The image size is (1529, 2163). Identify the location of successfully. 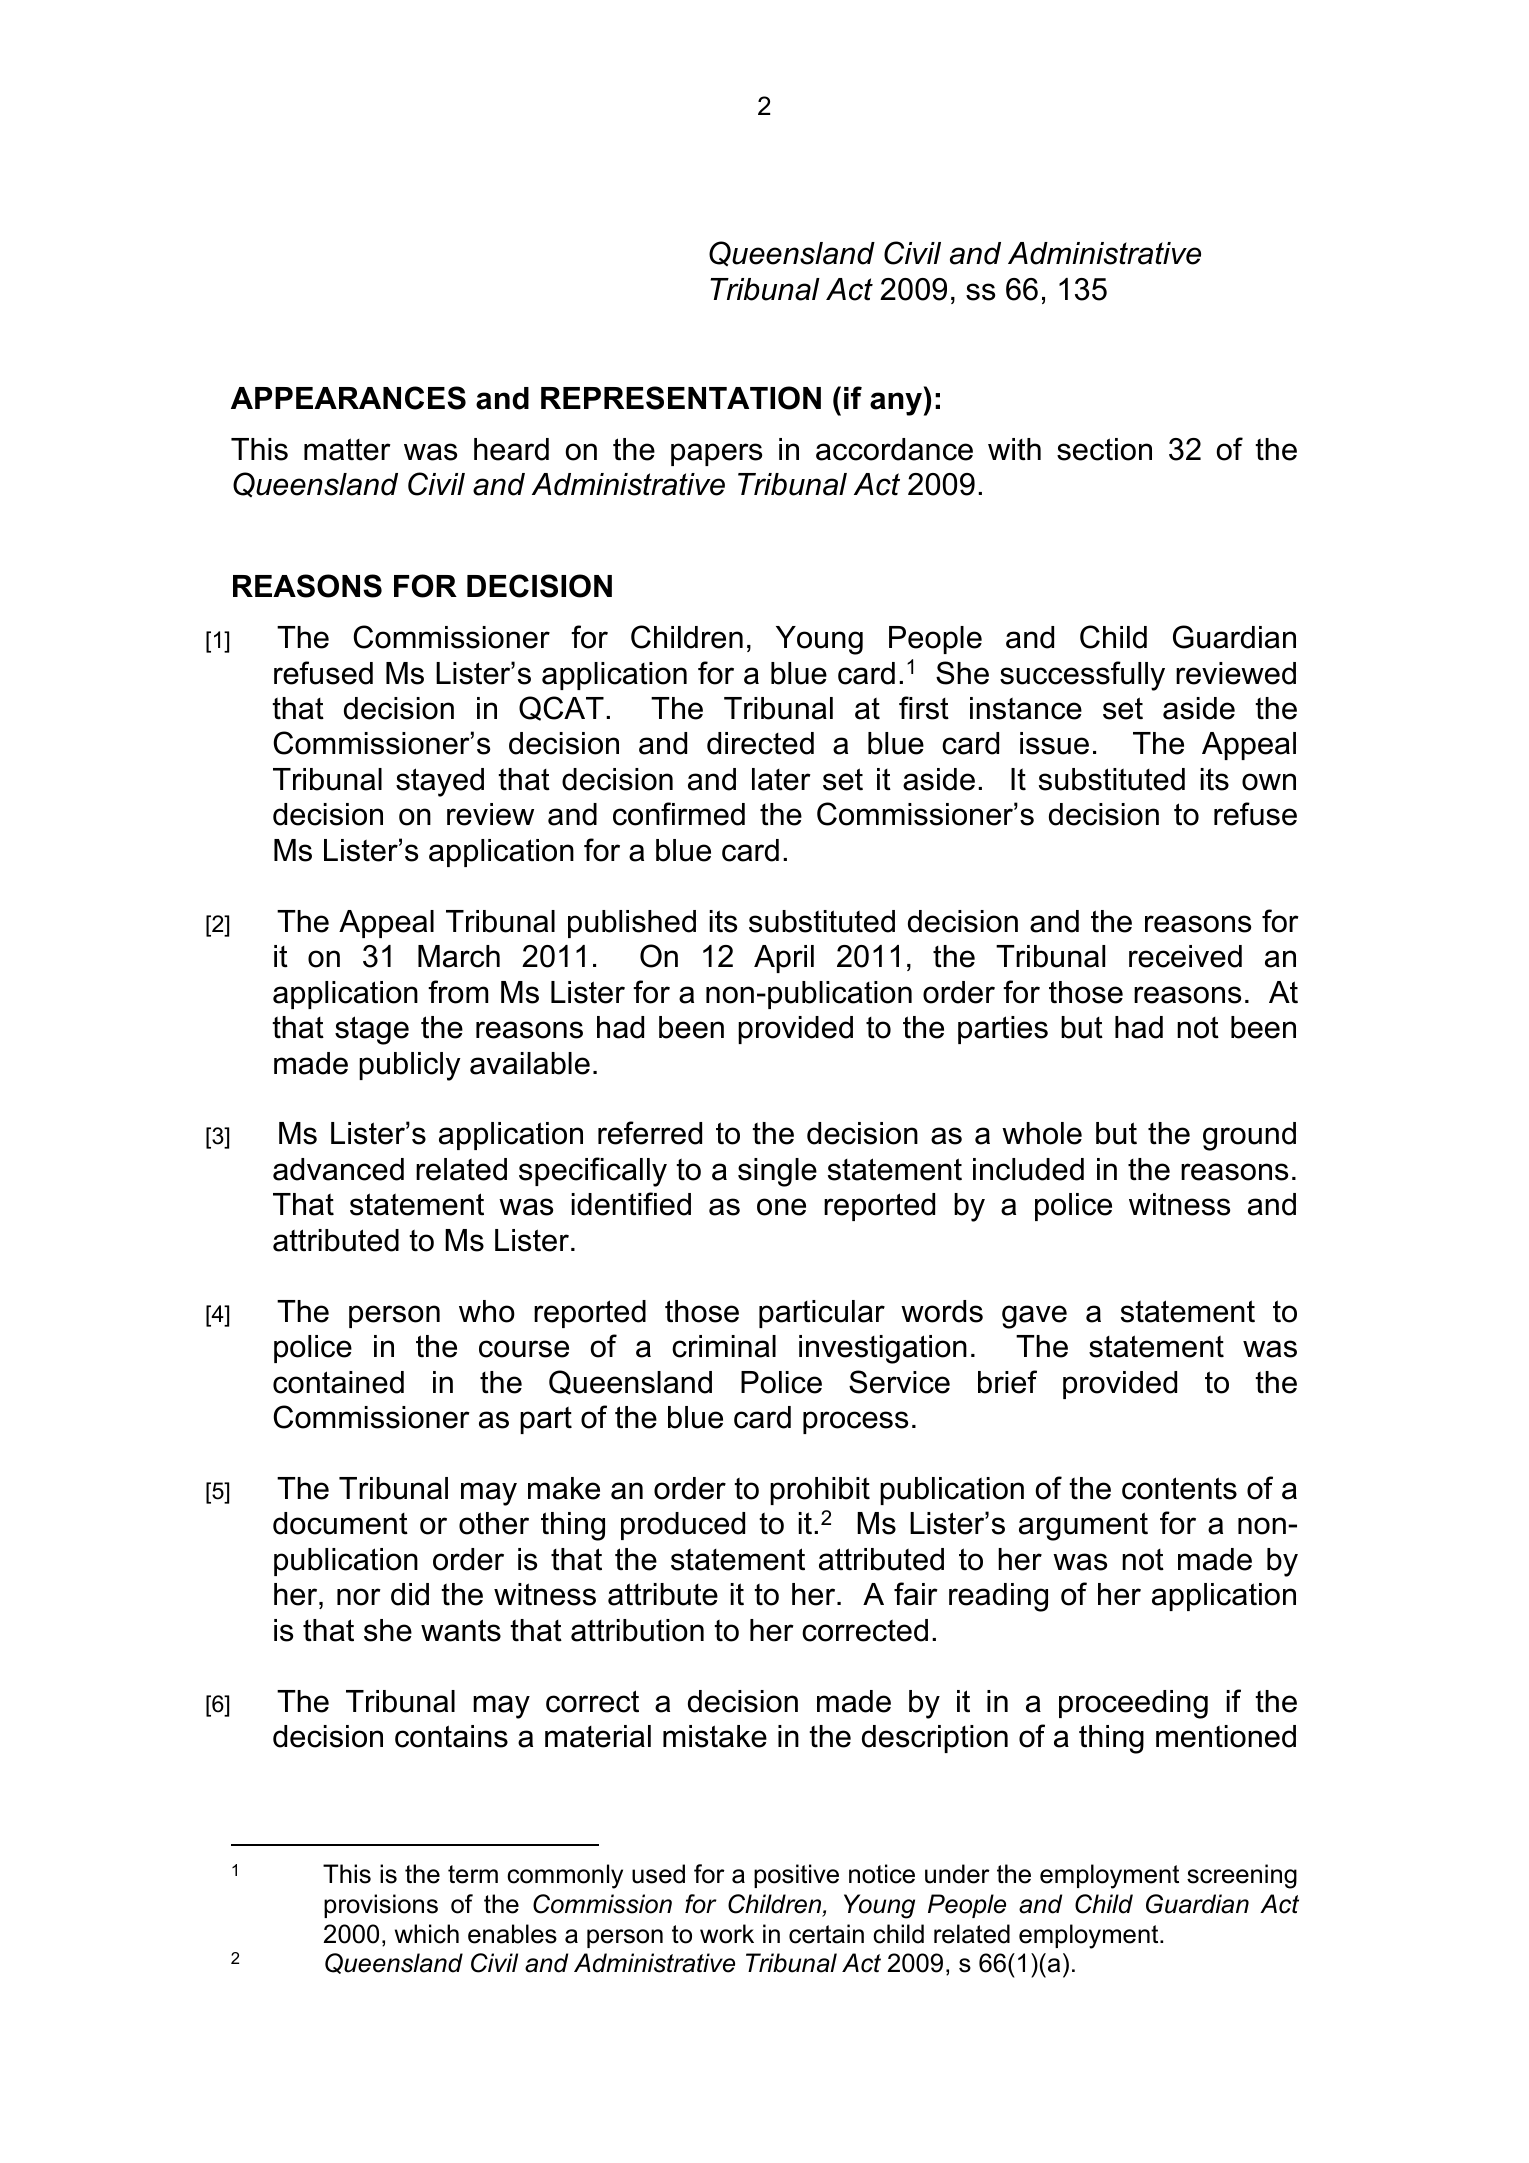
(1082, 676).
